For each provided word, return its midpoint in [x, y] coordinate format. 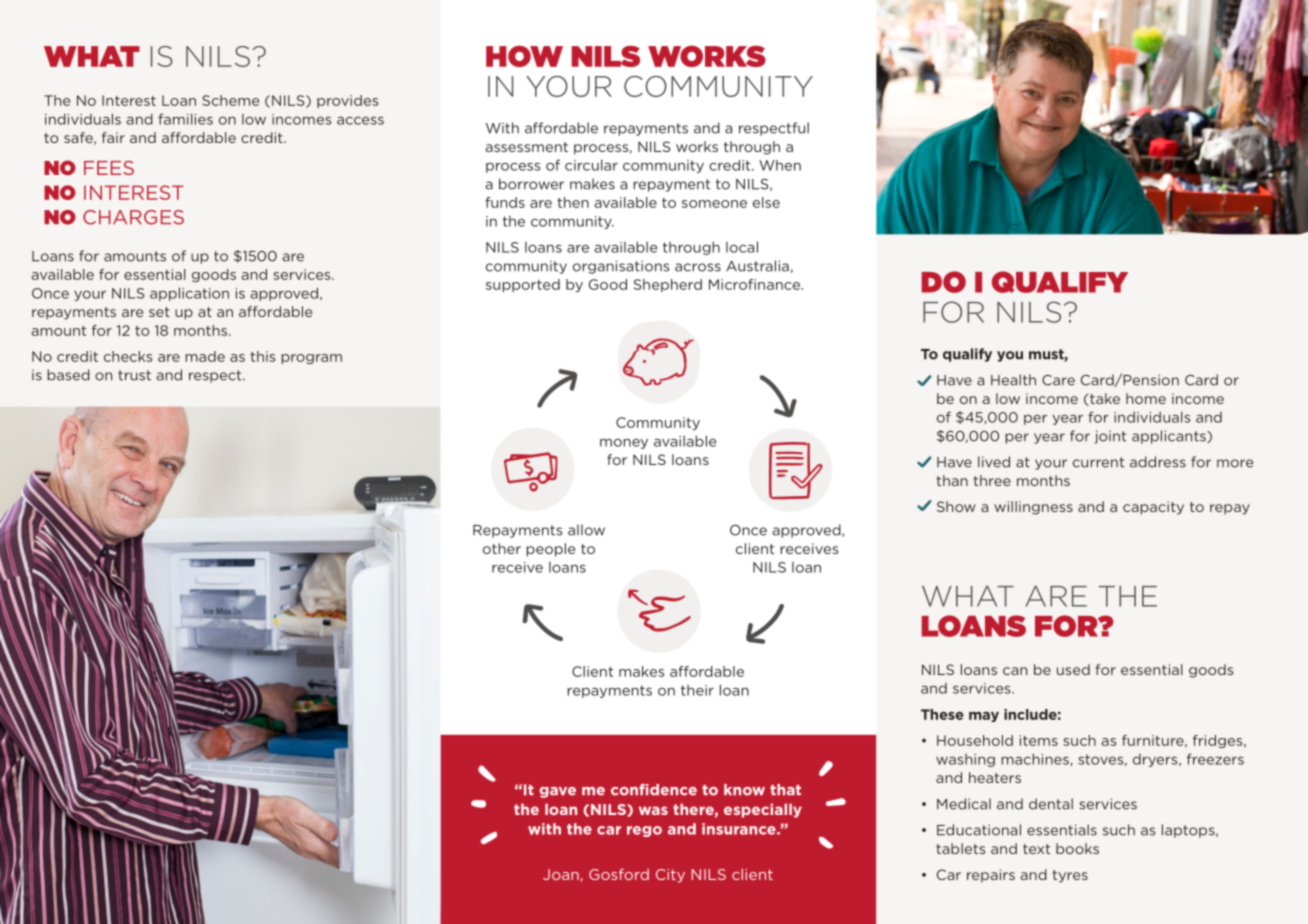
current [1098, 462]
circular [591, 165]
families [185, 119]
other [502, 548]
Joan [562, 875]
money [624, 443]
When [780, 165]
